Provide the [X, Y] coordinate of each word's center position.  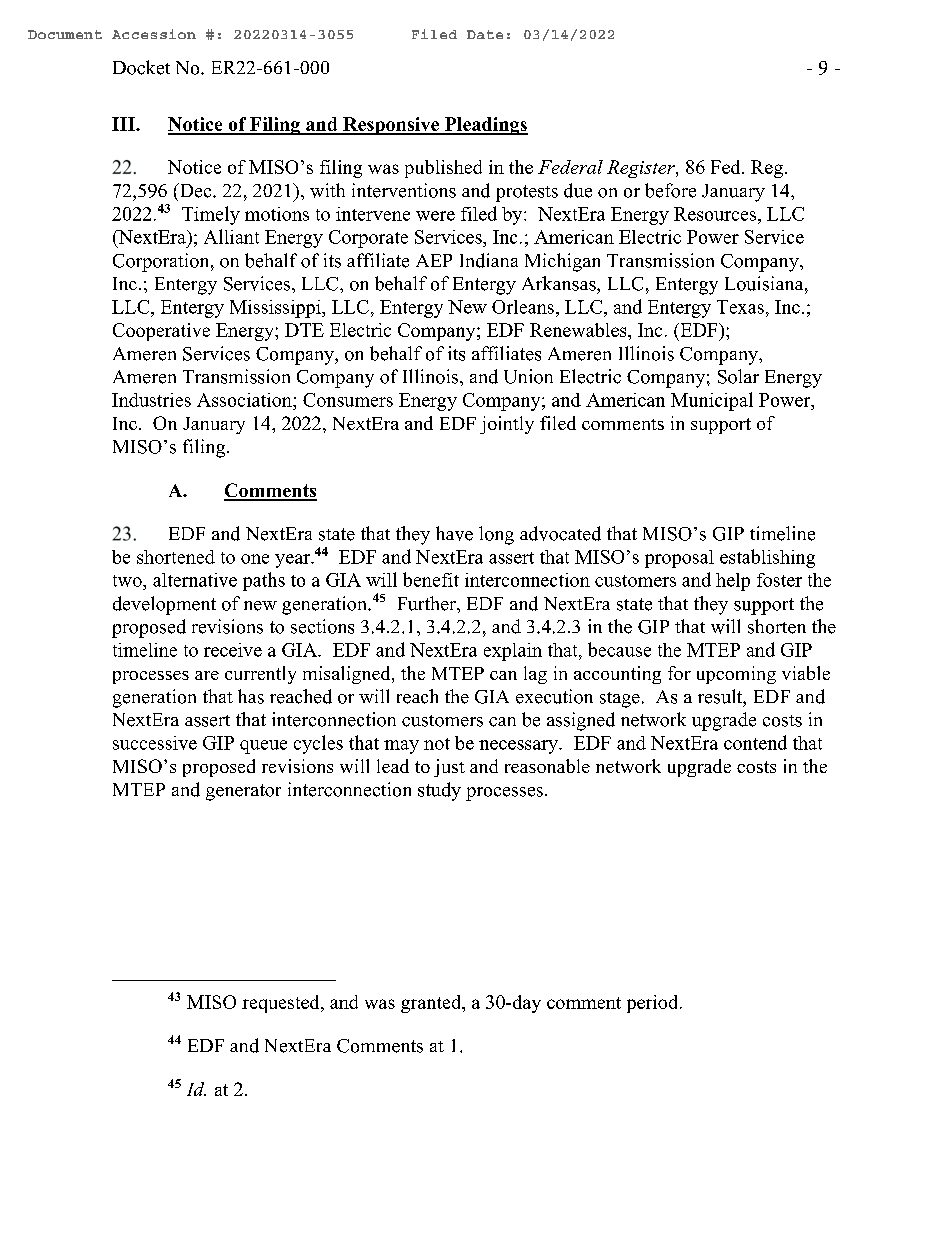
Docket [141, 67]
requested [282, 1004]
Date [485, 34]
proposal [679, 559]
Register [642, 169]
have [454, 533]
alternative [195, 580]
